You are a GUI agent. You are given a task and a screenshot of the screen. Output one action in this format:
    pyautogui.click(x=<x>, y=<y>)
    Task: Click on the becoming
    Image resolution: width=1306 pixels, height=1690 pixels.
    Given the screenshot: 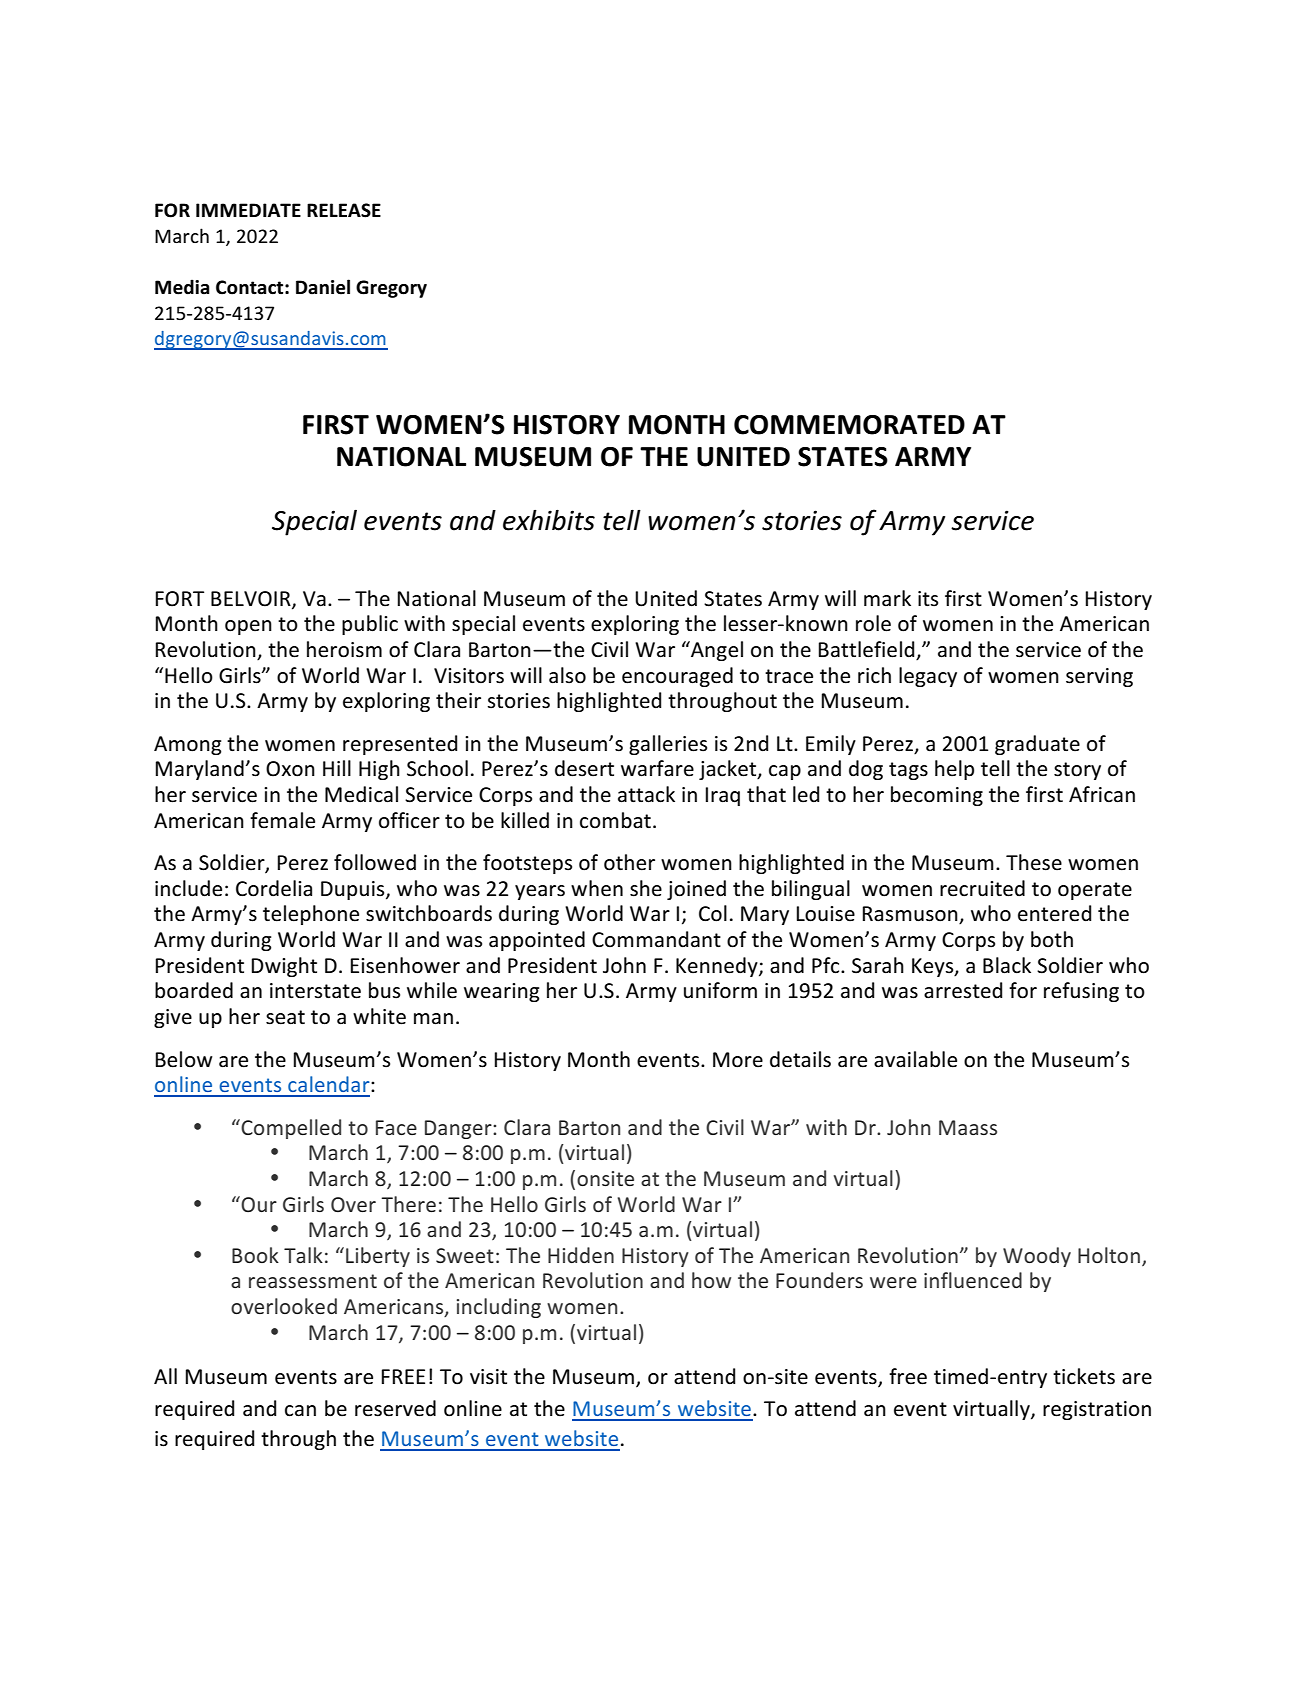 What is the action you would take?
    pyautogui.click(x=937, y=796)
